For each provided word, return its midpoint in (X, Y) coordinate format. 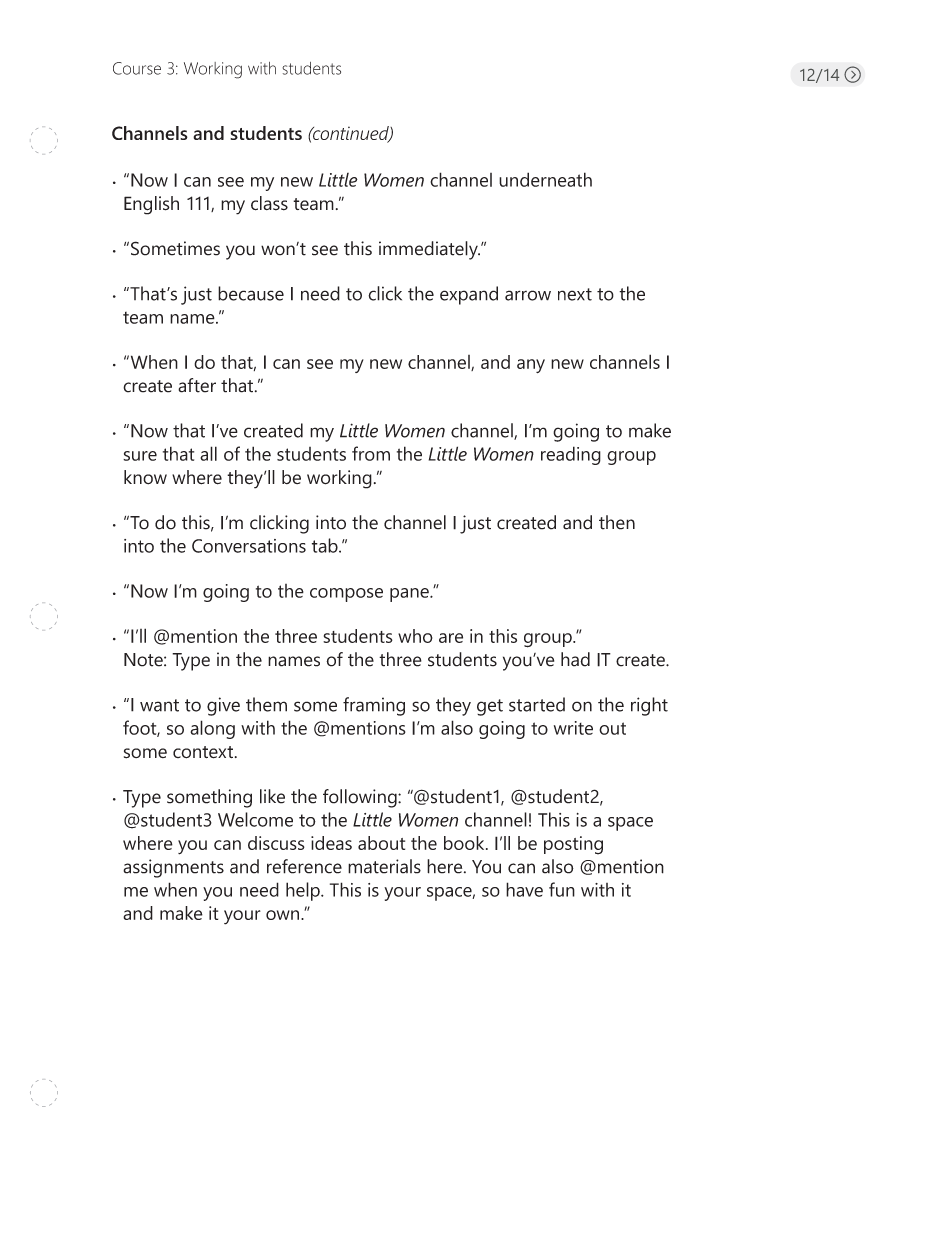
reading (571, 455)
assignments (173, 868)
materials (384, 866)
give (223, 706)
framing (374, 706)
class (269, 203)
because (251, 293)
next (575, 294)
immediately (429, 250)
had (575, 659)
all (208, 453)
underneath (545, 179)
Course (137, 68)
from (371, 453)
